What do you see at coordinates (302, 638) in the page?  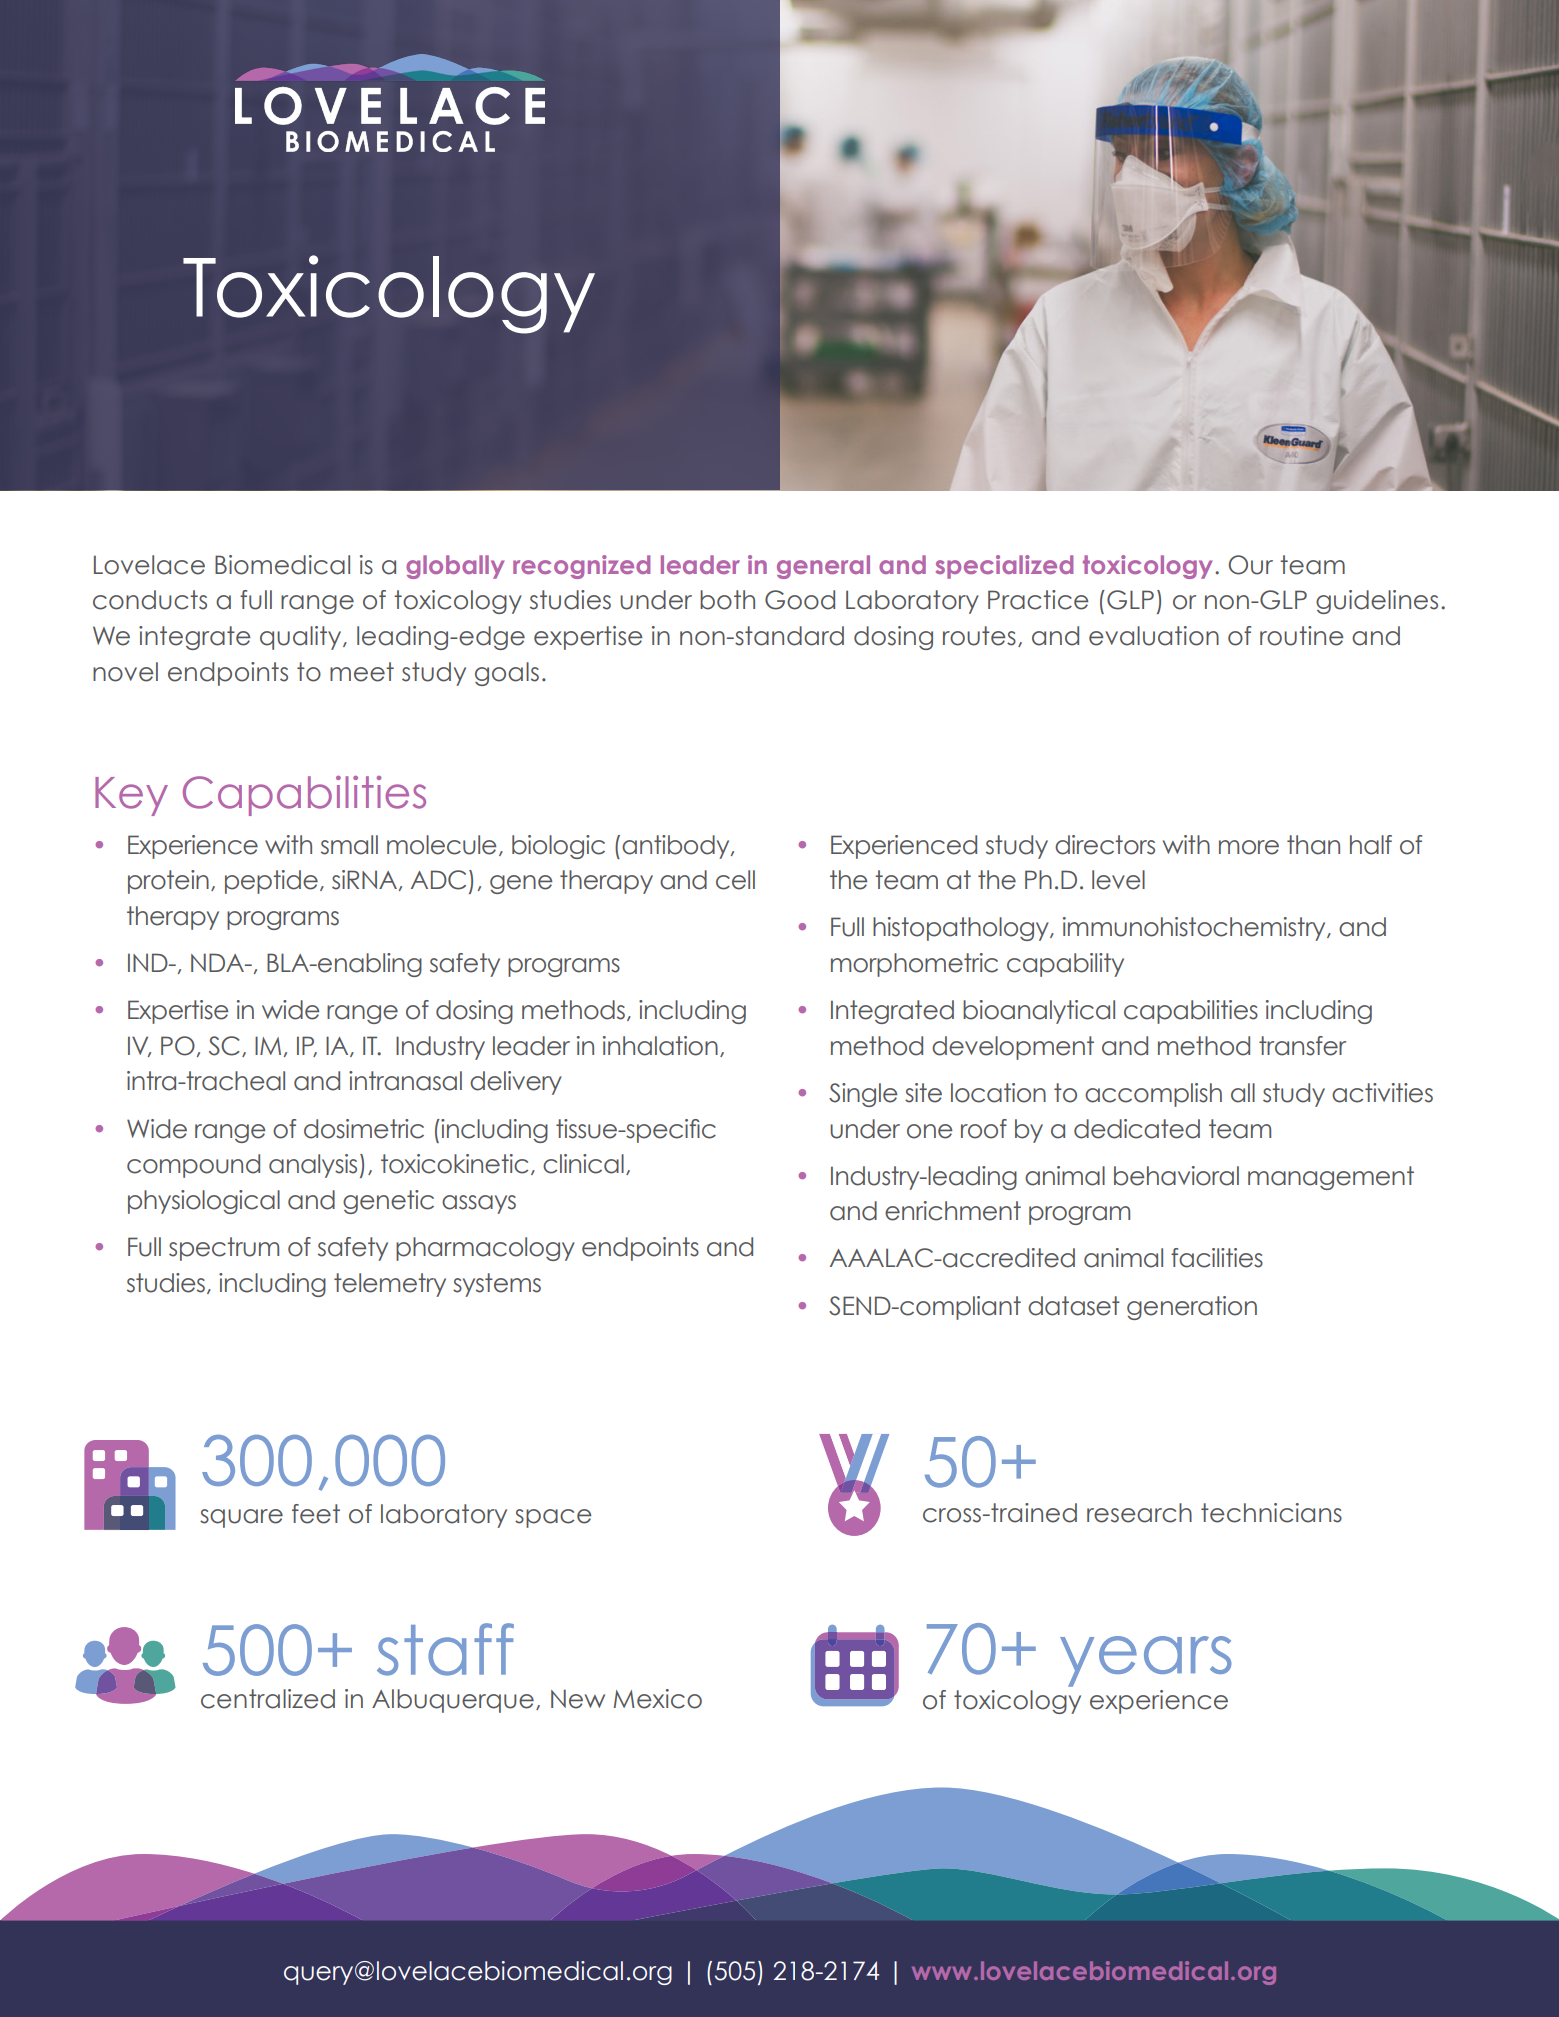 I see `quality` at bounding box center [302, 638].
